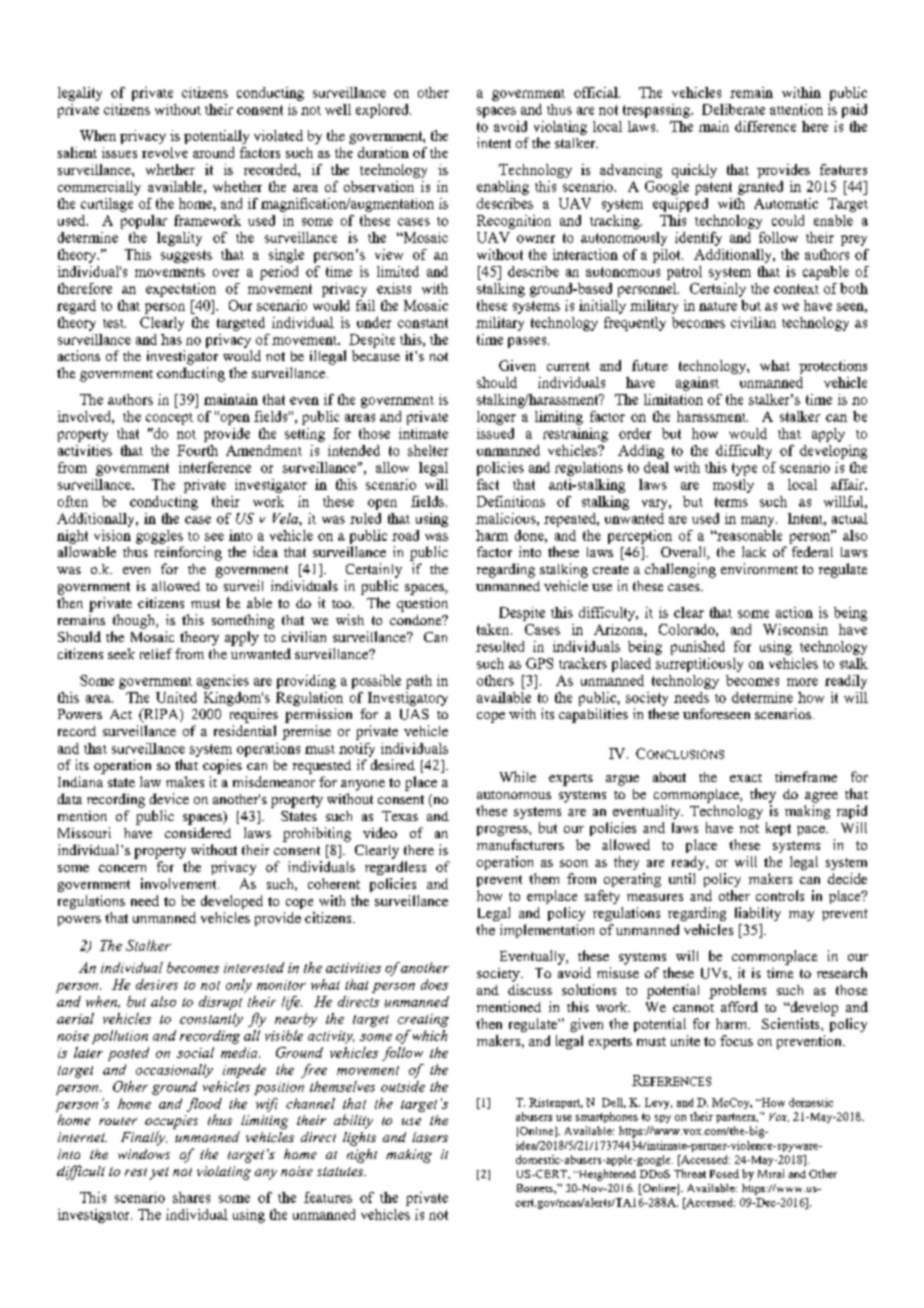  What do you see at coordinates (383, 111) in the screenshot?
I see `explored` at bounding box center [383, 111].
